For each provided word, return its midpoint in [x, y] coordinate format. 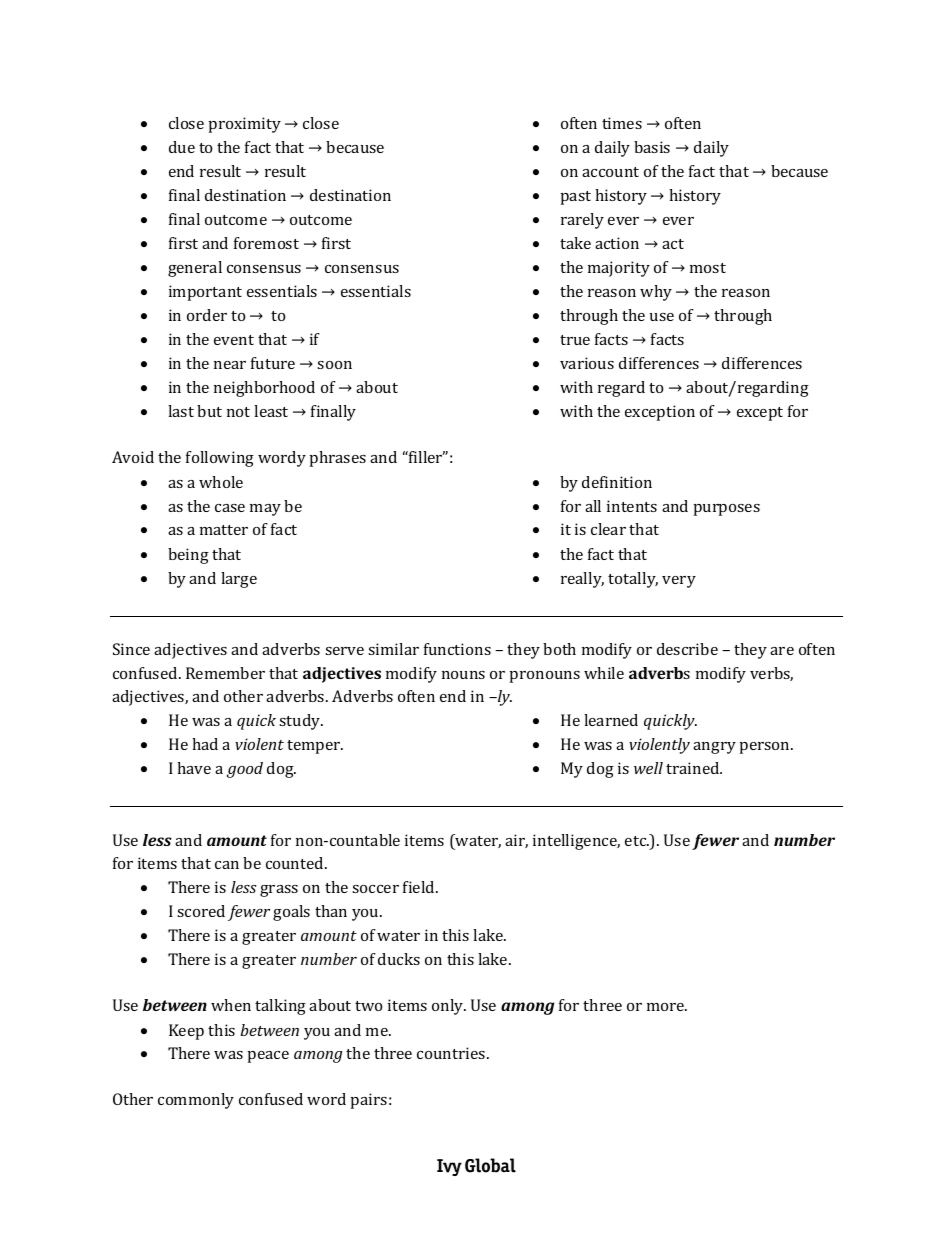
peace [268, 1057]
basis [652, 147]
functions [457, 649]
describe [687, 649]
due [182, 147]
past [576, 198]
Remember [225, 673]
